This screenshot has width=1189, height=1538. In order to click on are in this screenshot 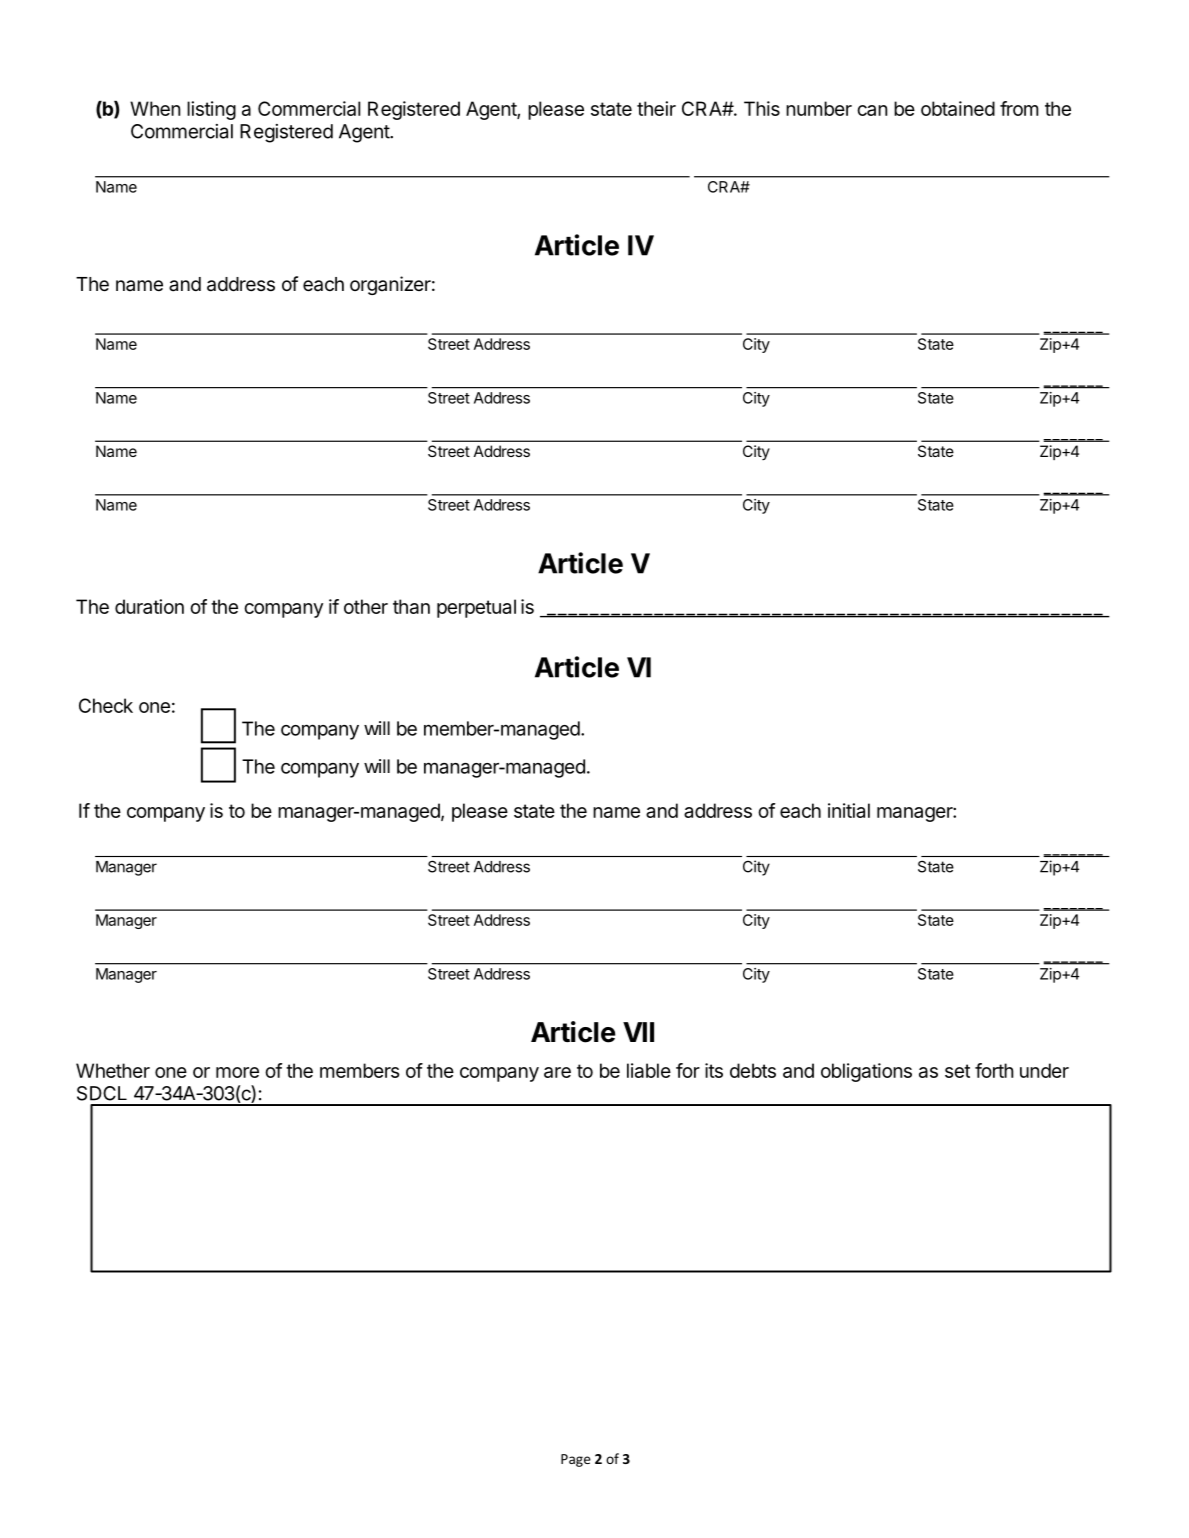, I will do `click(557, 1072)`.
